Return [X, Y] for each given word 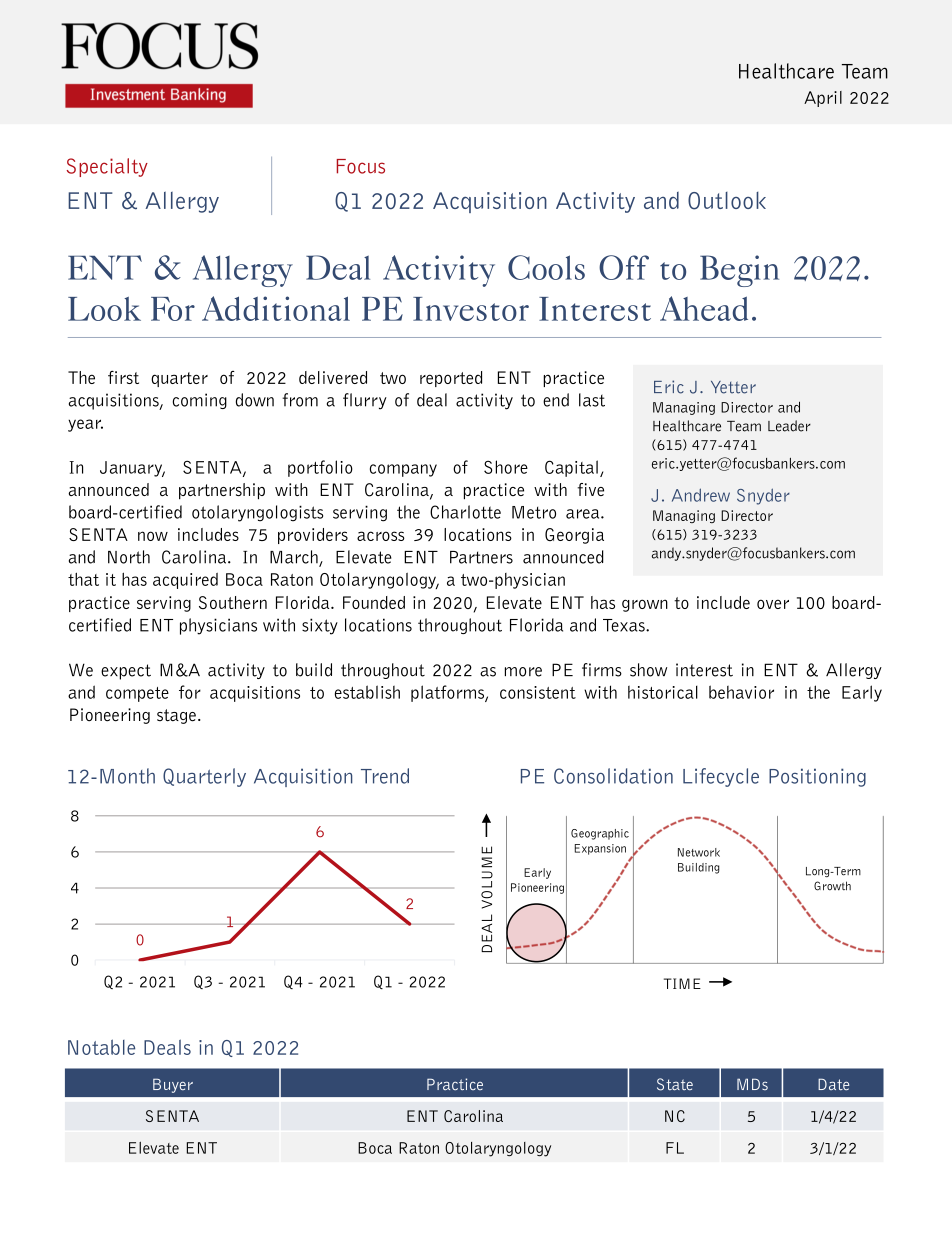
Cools [546, 267]
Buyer [173, 1085]
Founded [374, 602]
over [773, 604]
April [823, 99]
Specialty [107, 167]
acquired [185, 581]
